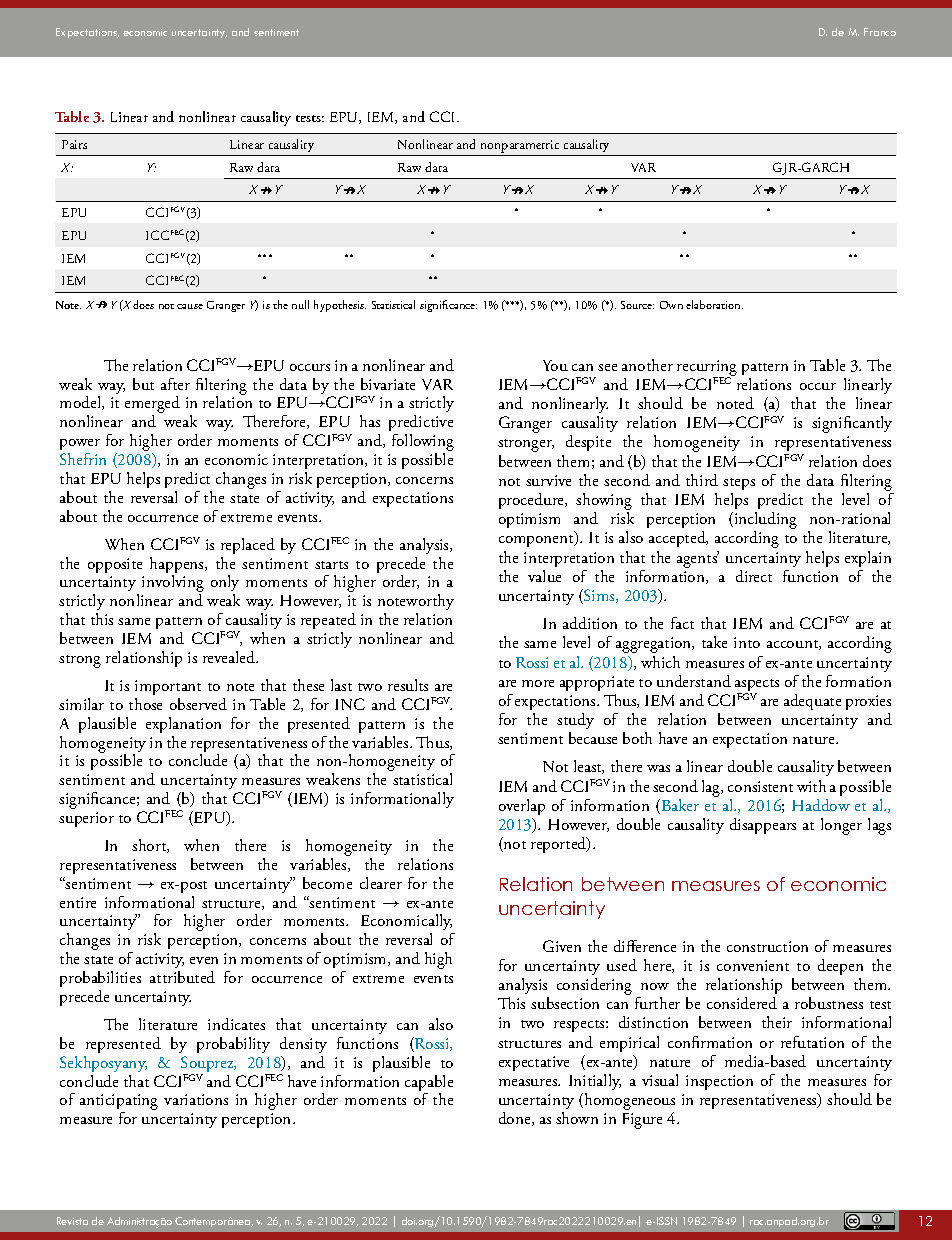  I want to click on following, so click(423, 444).
